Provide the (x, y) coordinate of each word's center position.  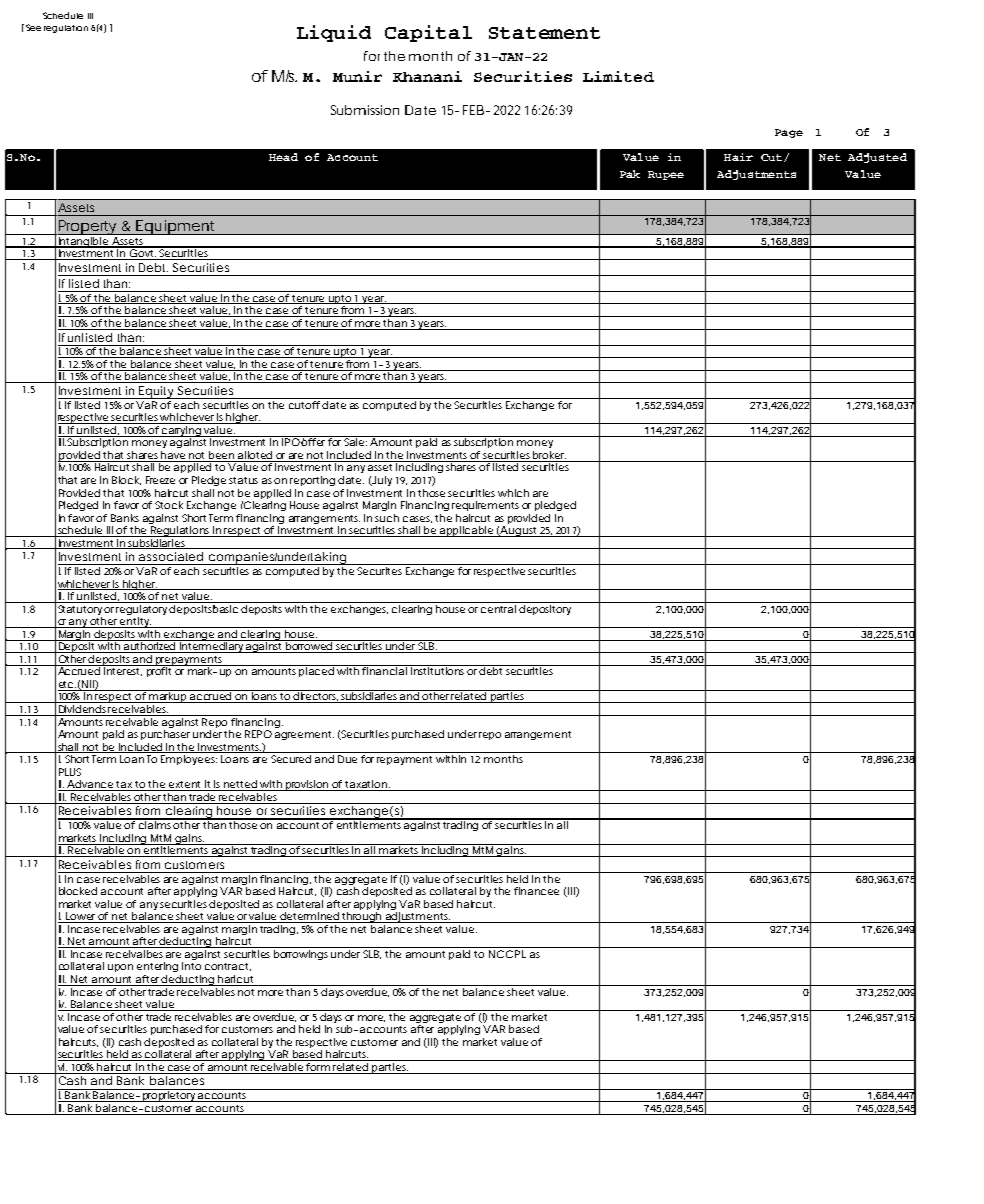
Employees (189, 760)
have (174, 456)
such (387, 518)
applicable (467, 531)
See (33, 27)
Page (789, 133)
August (519, 531)
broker (550, 456)
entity (135, 622)
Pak (630, 174)
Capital (428, 33)
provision (307, 785)
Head (283, 157)
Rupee (666, 175)
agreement (304, 735)
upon (120, 968)
